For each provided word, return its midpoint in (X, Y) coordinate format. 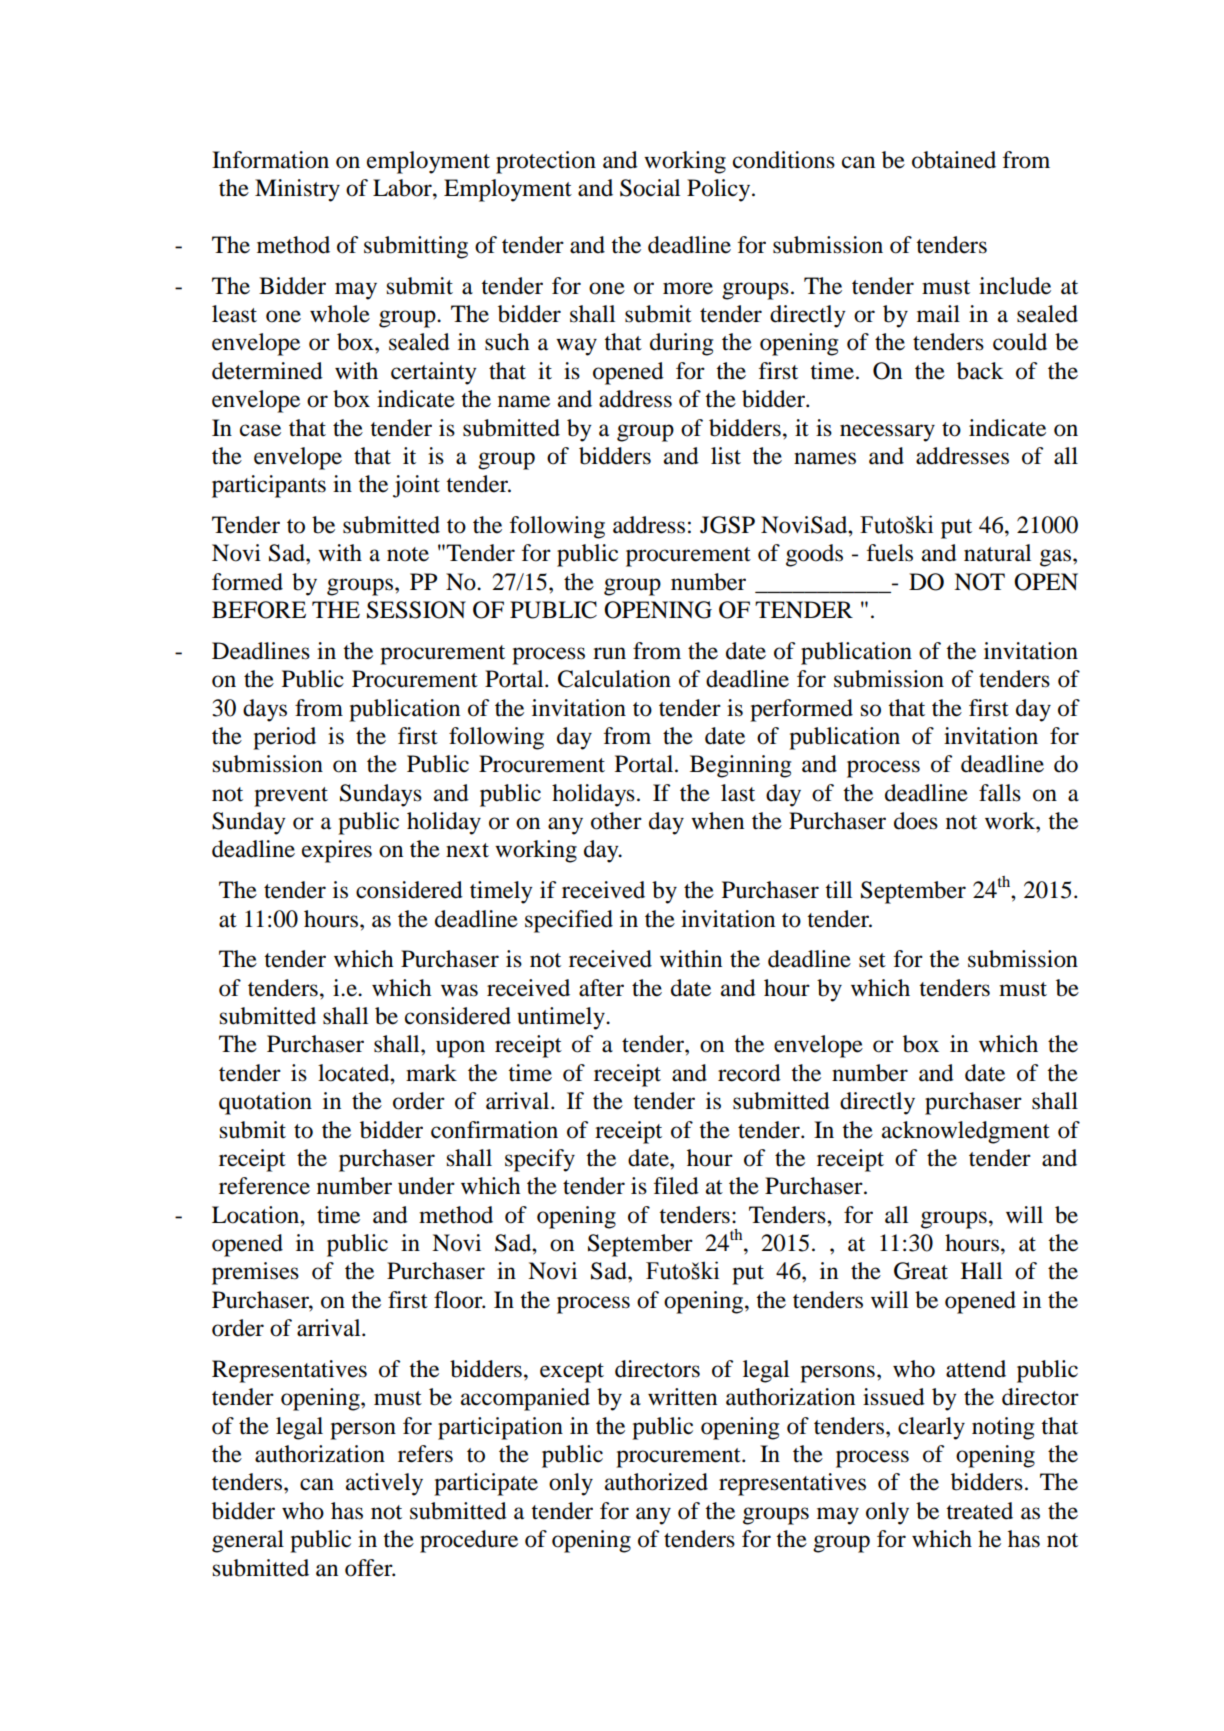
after (601, 988)
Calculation (614, 679)
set (872, 960)
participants (269, 486)
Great (921, 1271)
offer (370, 1568)
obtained (954, 160)
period (284, 738)
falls (1000, 793)
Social (650, 188)
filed (676, 1186)
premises (255, 1273)
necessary (887, 433)
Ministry (297, 190)
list (726, 456)
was (459, 990)
